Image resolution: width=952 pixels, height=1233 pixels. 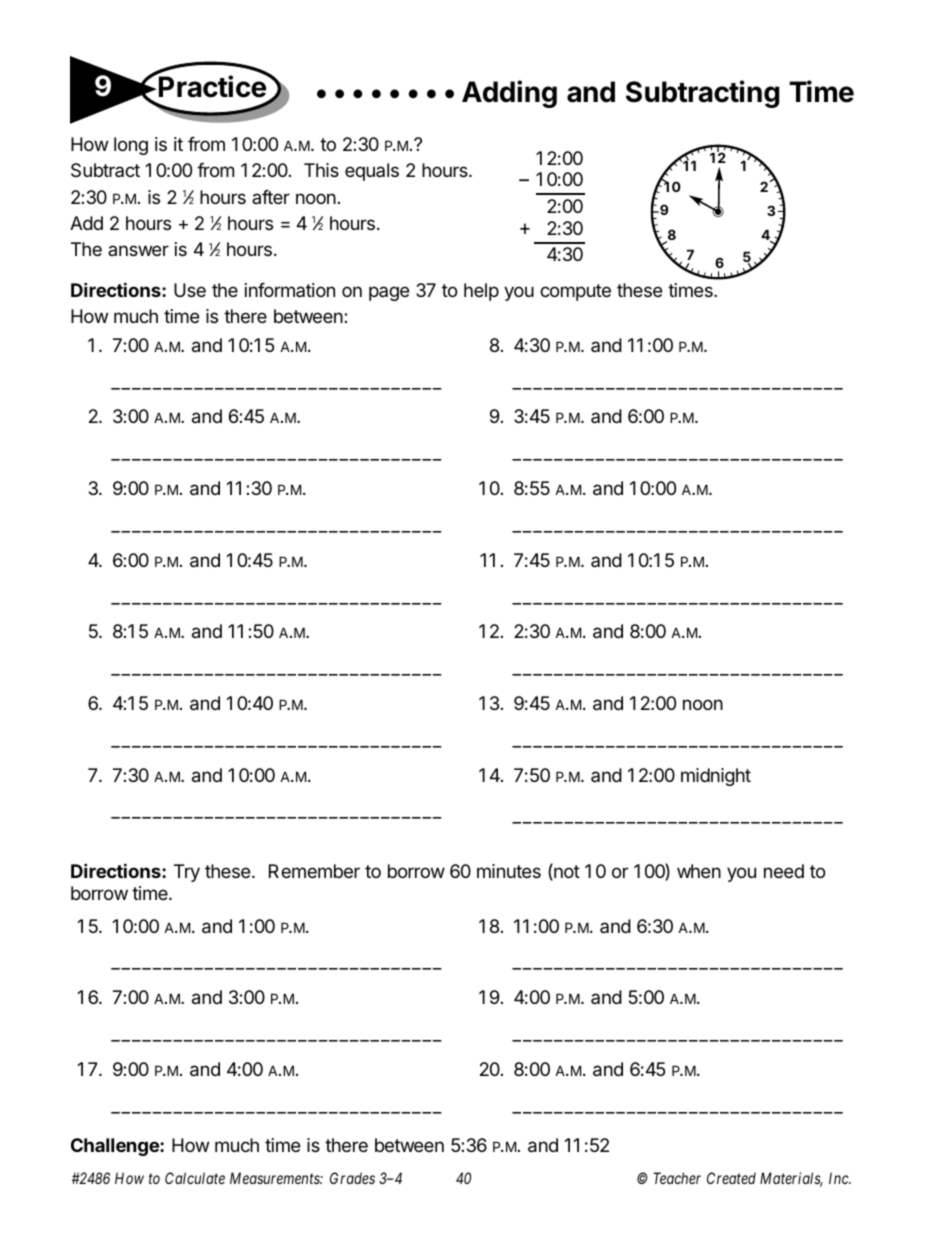 What do you see at coordinates (352, 1178) in the page?
I see `Grades` at bounding box center [352, 1178].
